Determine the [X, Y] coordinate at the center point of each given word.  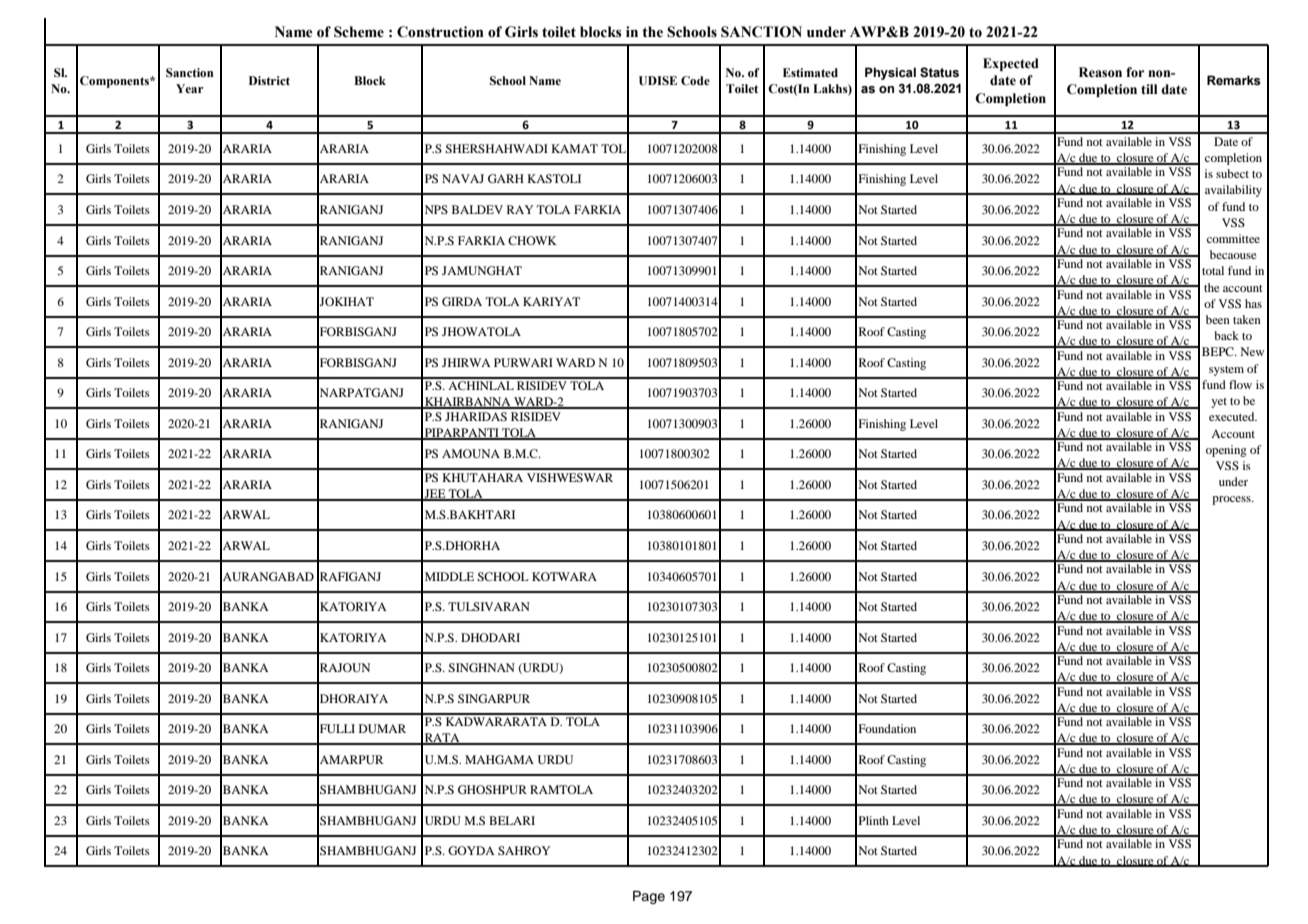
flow [1240, 384]
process [1232, 500]
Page [649, 897]
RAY [520, 209]
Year [190, 88]
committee [1233, 238]
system [1226, 371]
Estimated [810, 72]
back [1226, 335]
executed [1233, 416]
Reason [1100, 72]
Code [695, 80]
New [1252, 351]
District [269, 80]
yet [1219, 403]
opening [1226, 451]
